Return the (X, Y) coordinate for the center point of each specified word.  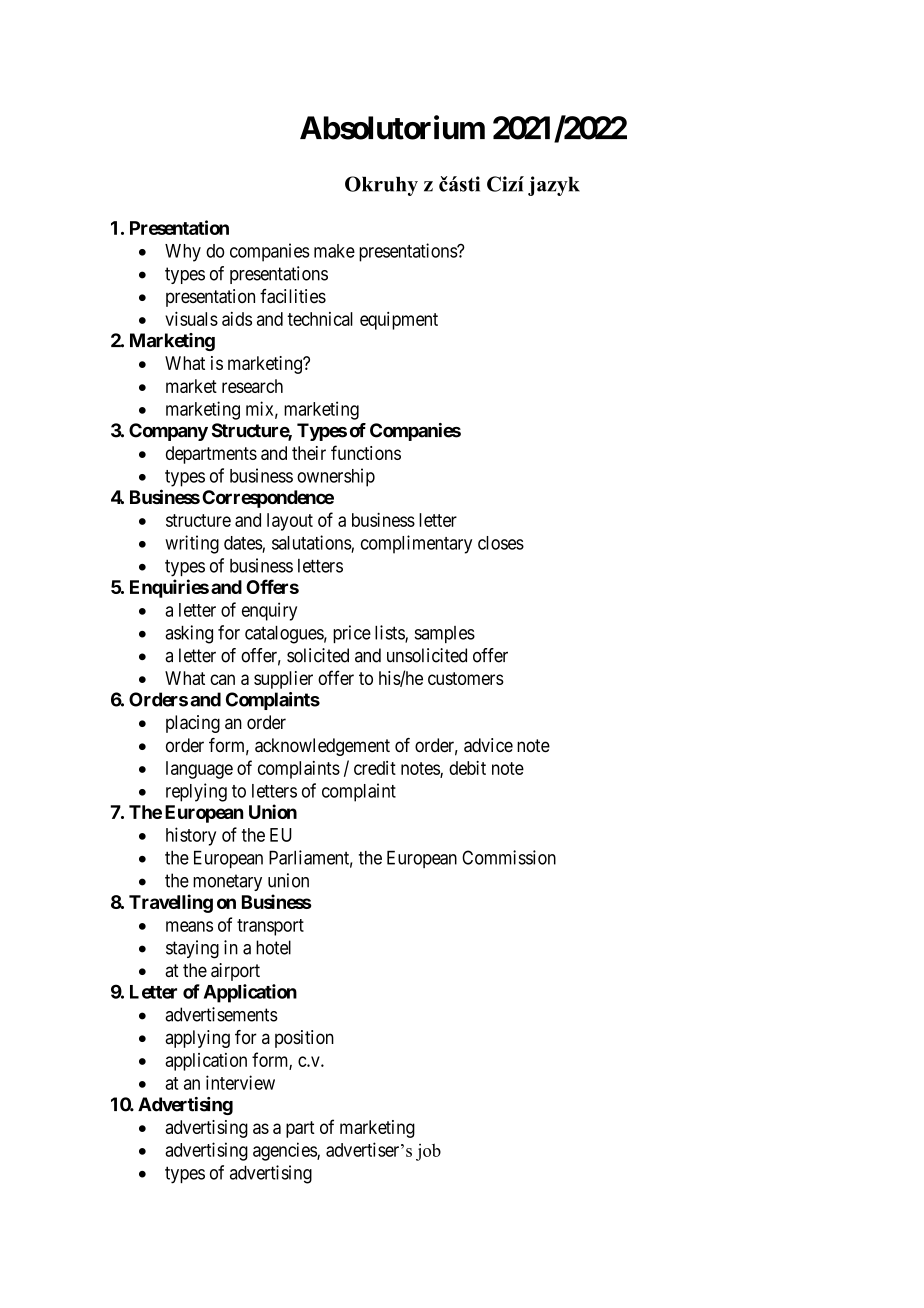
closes (501, 543)
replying (196, 792)
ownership (336, 477)
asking (189, 634)
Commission (509, 857)
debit (467, 768)
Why (183, 253)
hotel (273, 947)
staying (192, 949)
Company (168, 432)
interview (240, 1082)
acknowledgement (322, 747)
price (352, 634)
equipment (399, 321)
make (334, 251)
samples (445, 634)
